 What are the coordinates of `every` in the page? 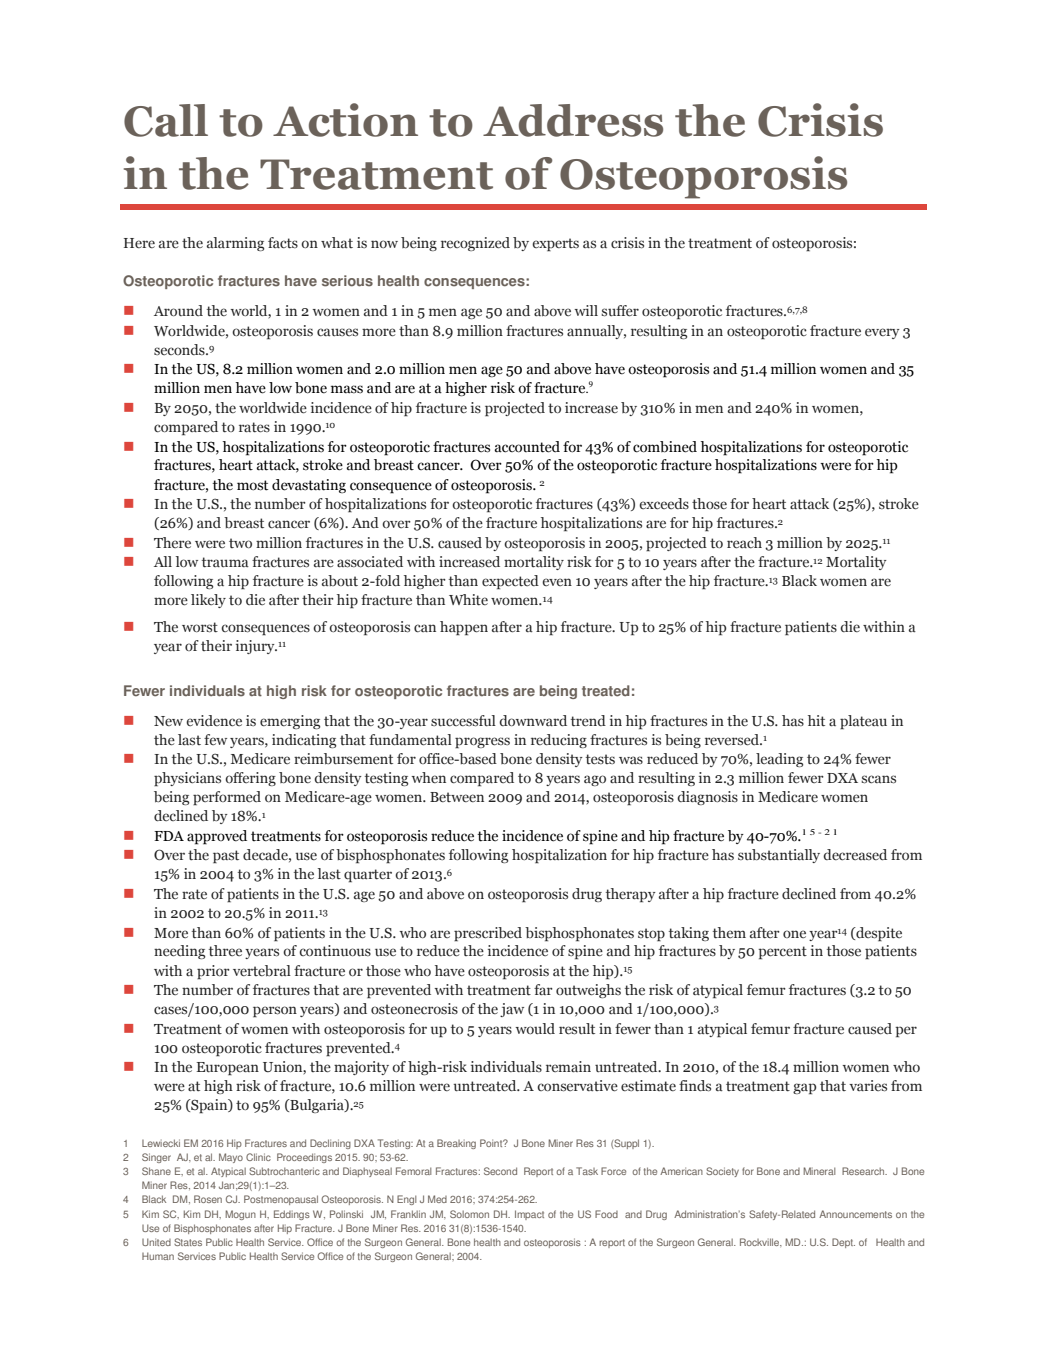 It's located at (882, 333).
